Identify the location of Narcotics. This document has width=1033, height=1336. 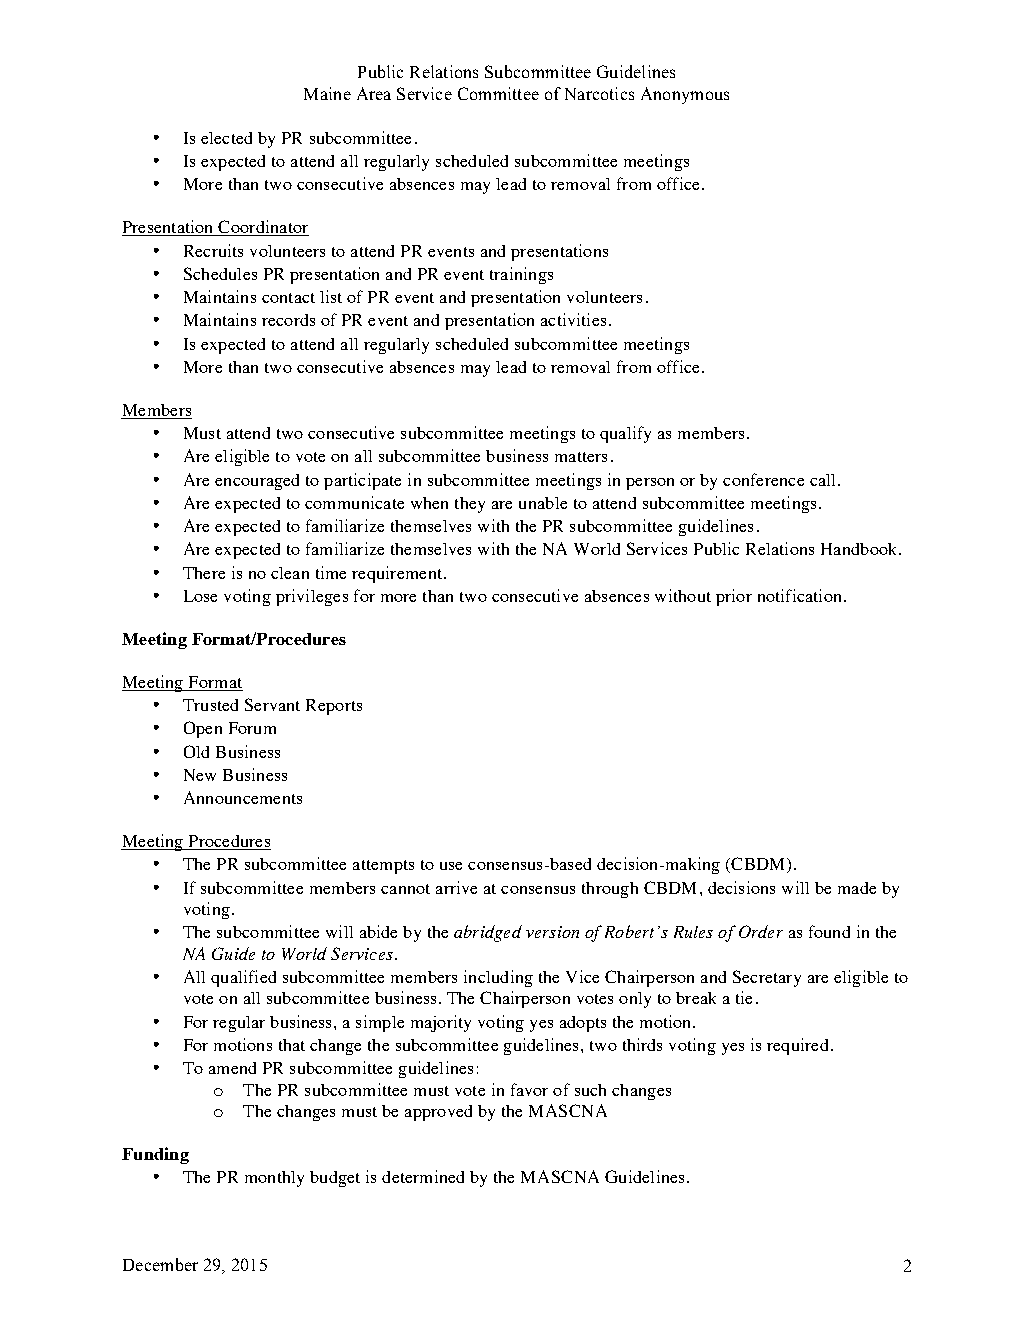
(599, 93).
